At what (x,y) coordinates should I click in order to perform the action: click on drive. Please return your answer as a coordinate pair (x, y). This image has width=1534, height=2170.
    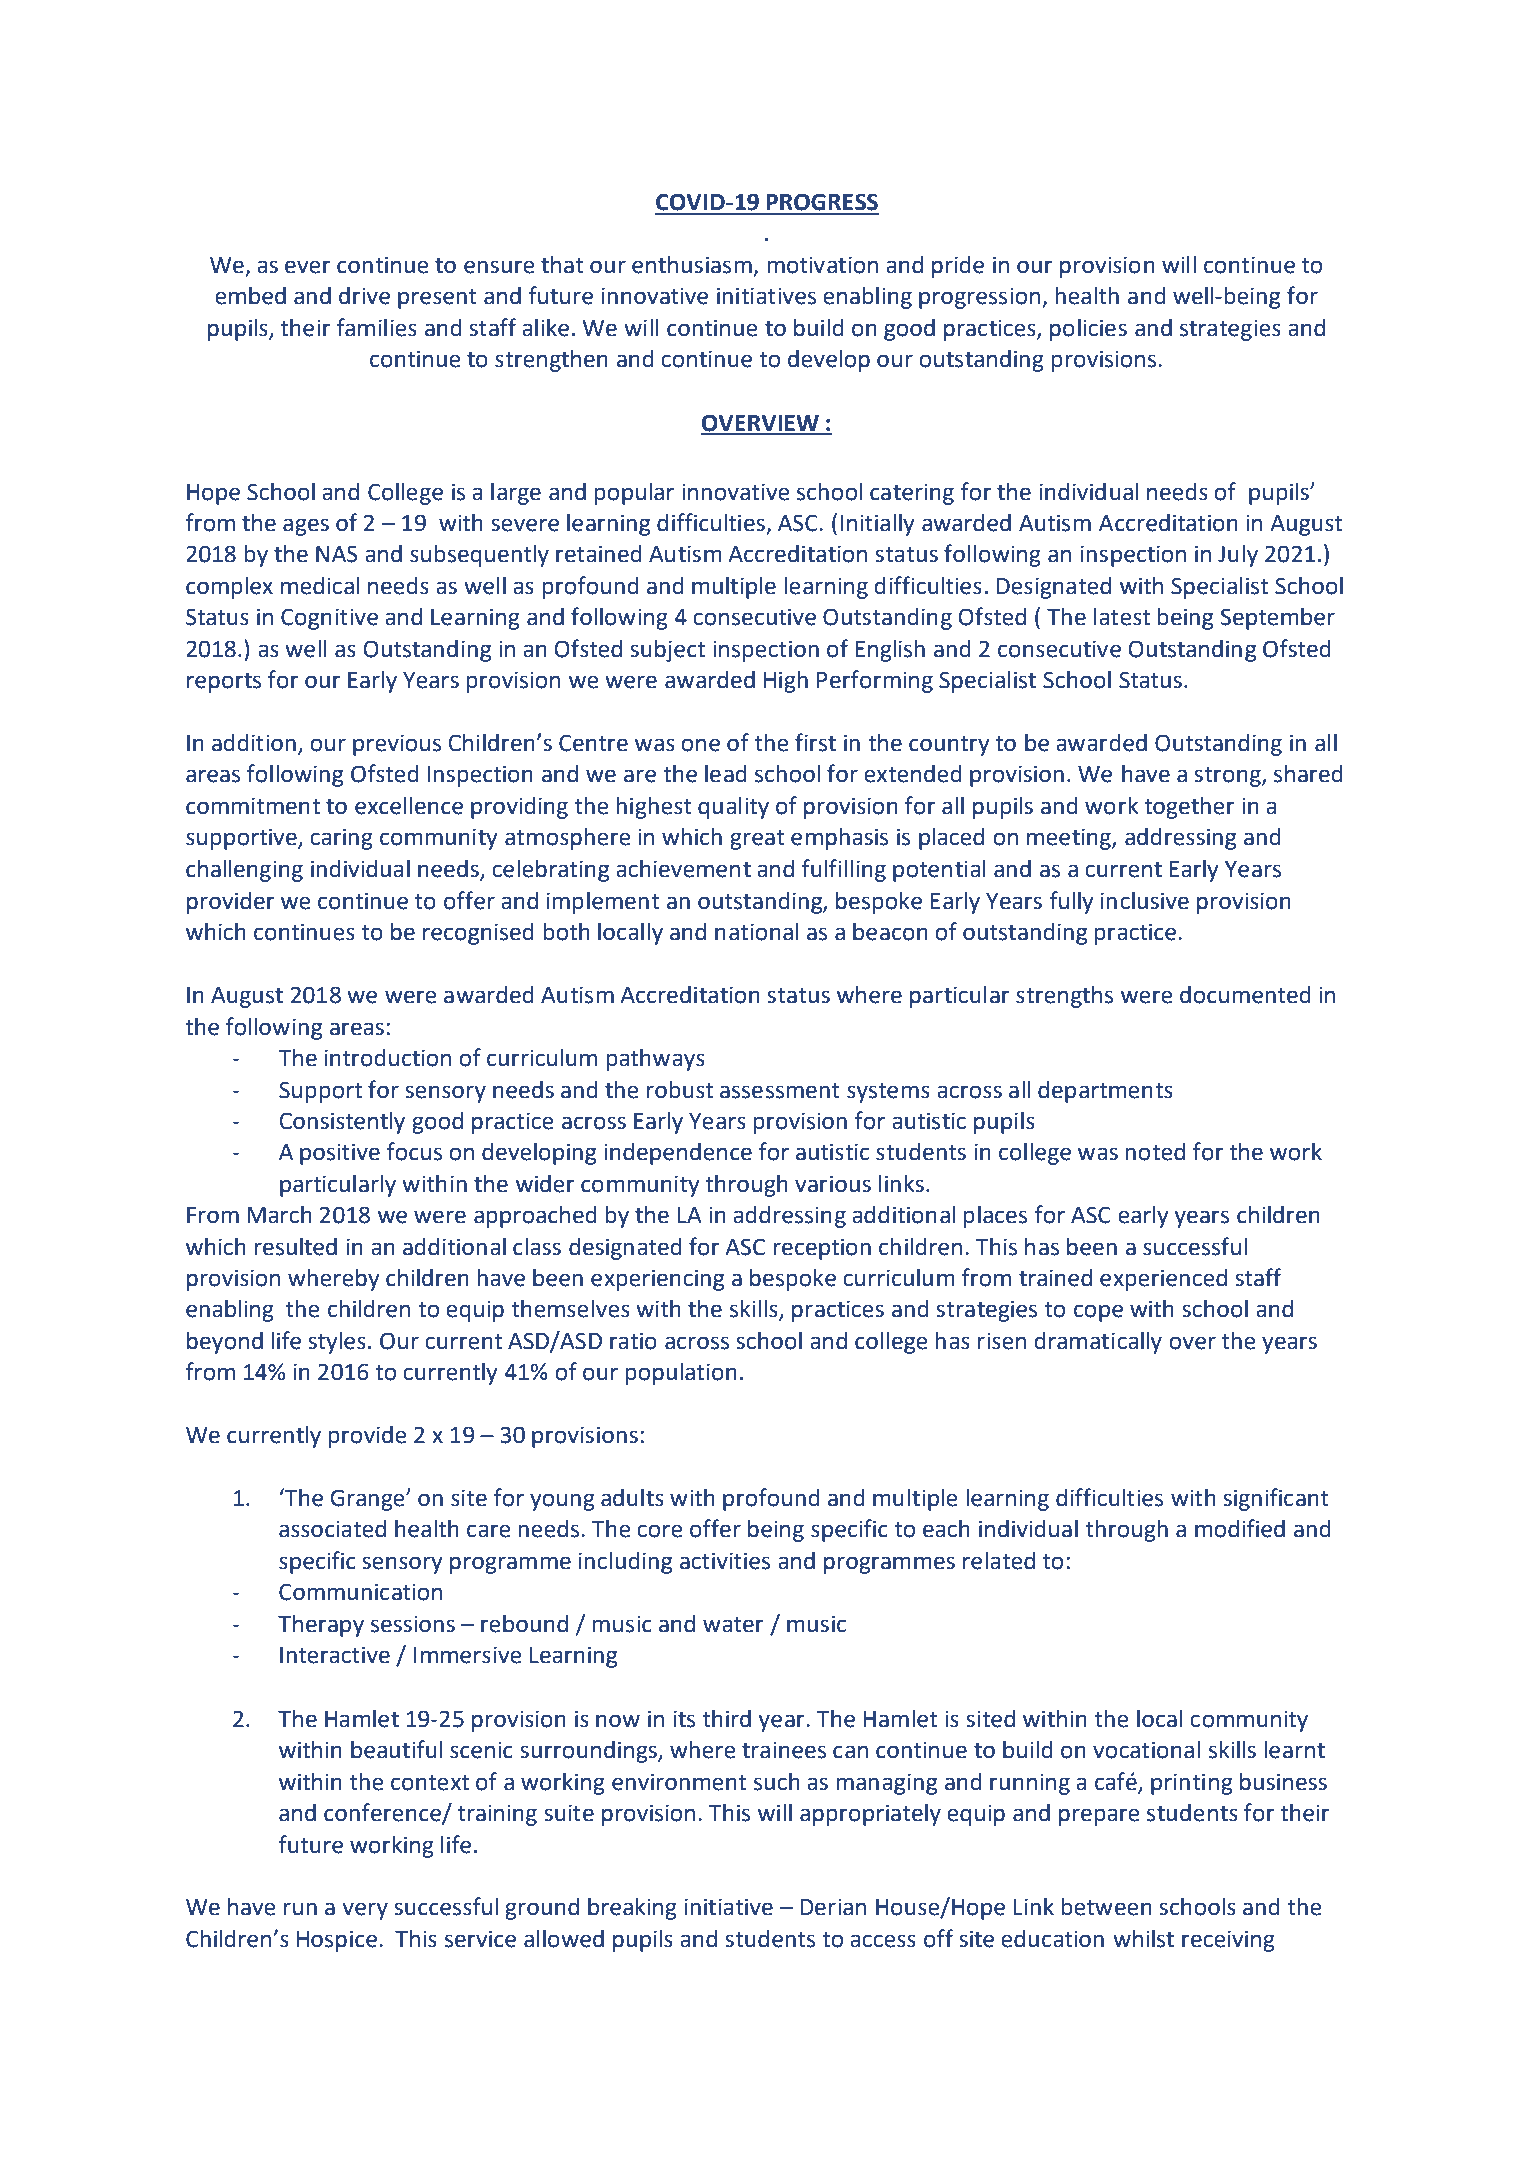
    Looking at the image, I should click on (364, 296).
